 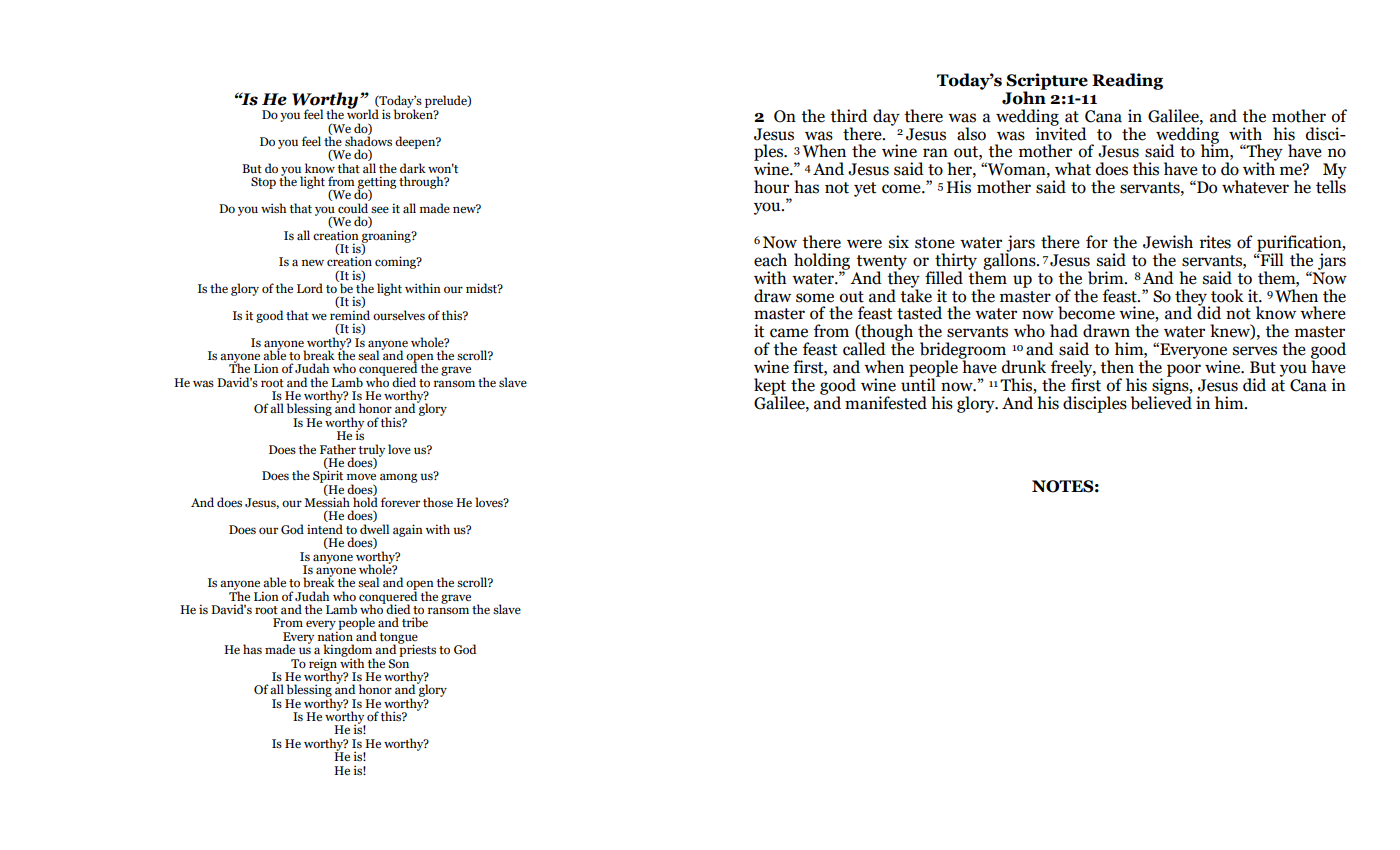 I want to click on among, so click(x=399, y=478).
